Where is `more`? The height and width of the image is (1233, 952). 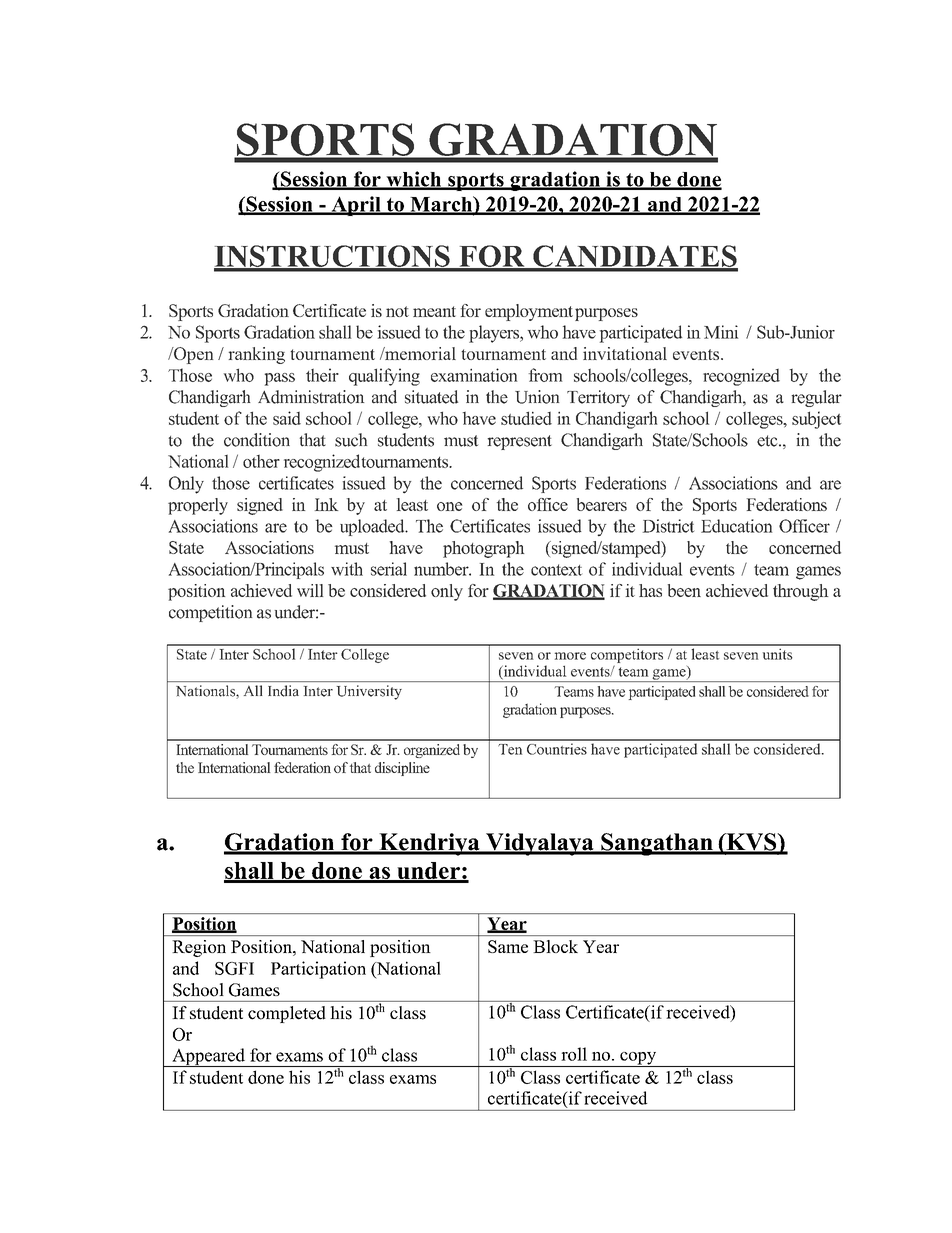
more is located at coordinates (570, 656).
